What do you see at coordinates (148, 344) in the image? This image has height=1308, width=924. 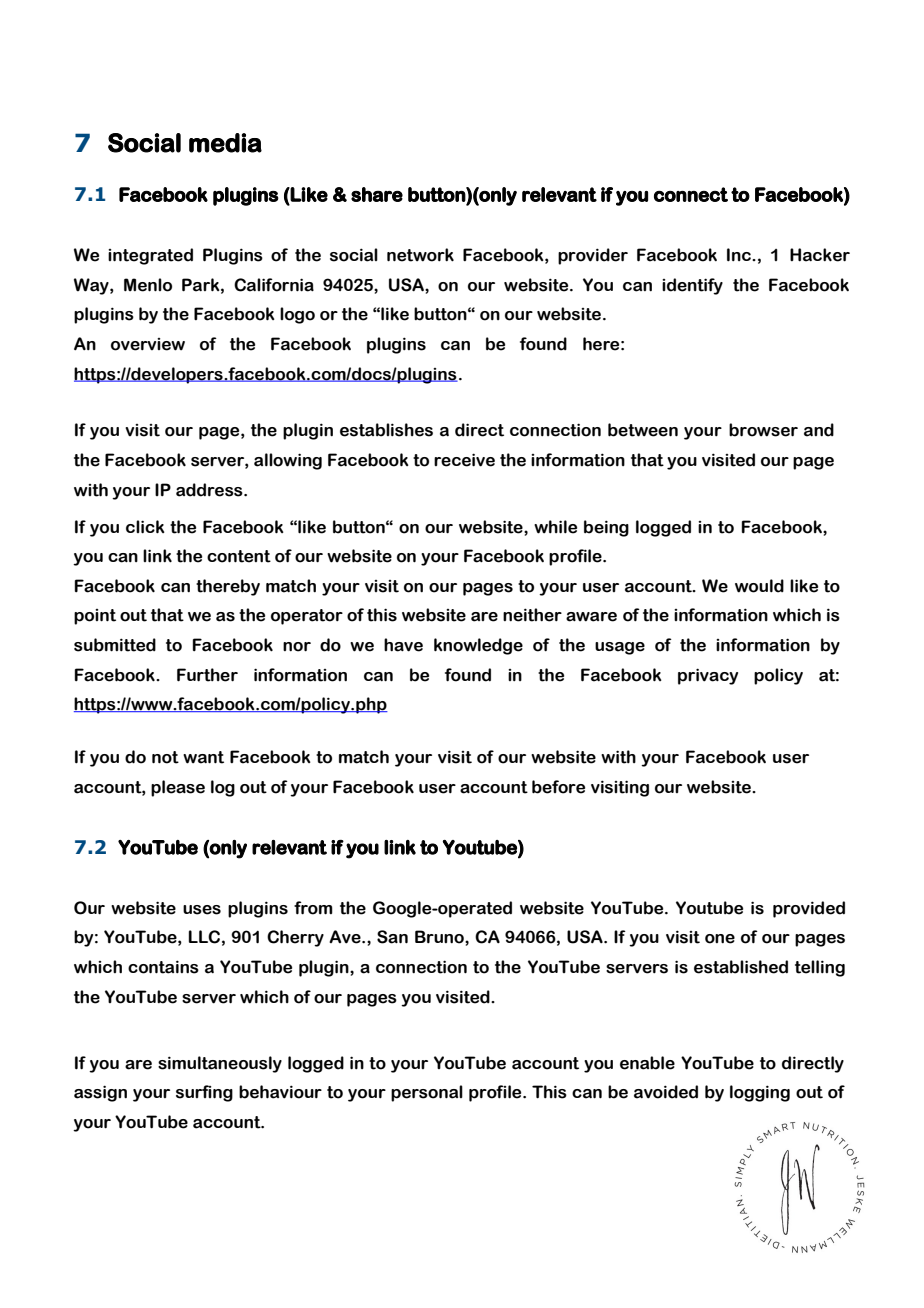 I see `overview` at bounding box center [148, 344].
